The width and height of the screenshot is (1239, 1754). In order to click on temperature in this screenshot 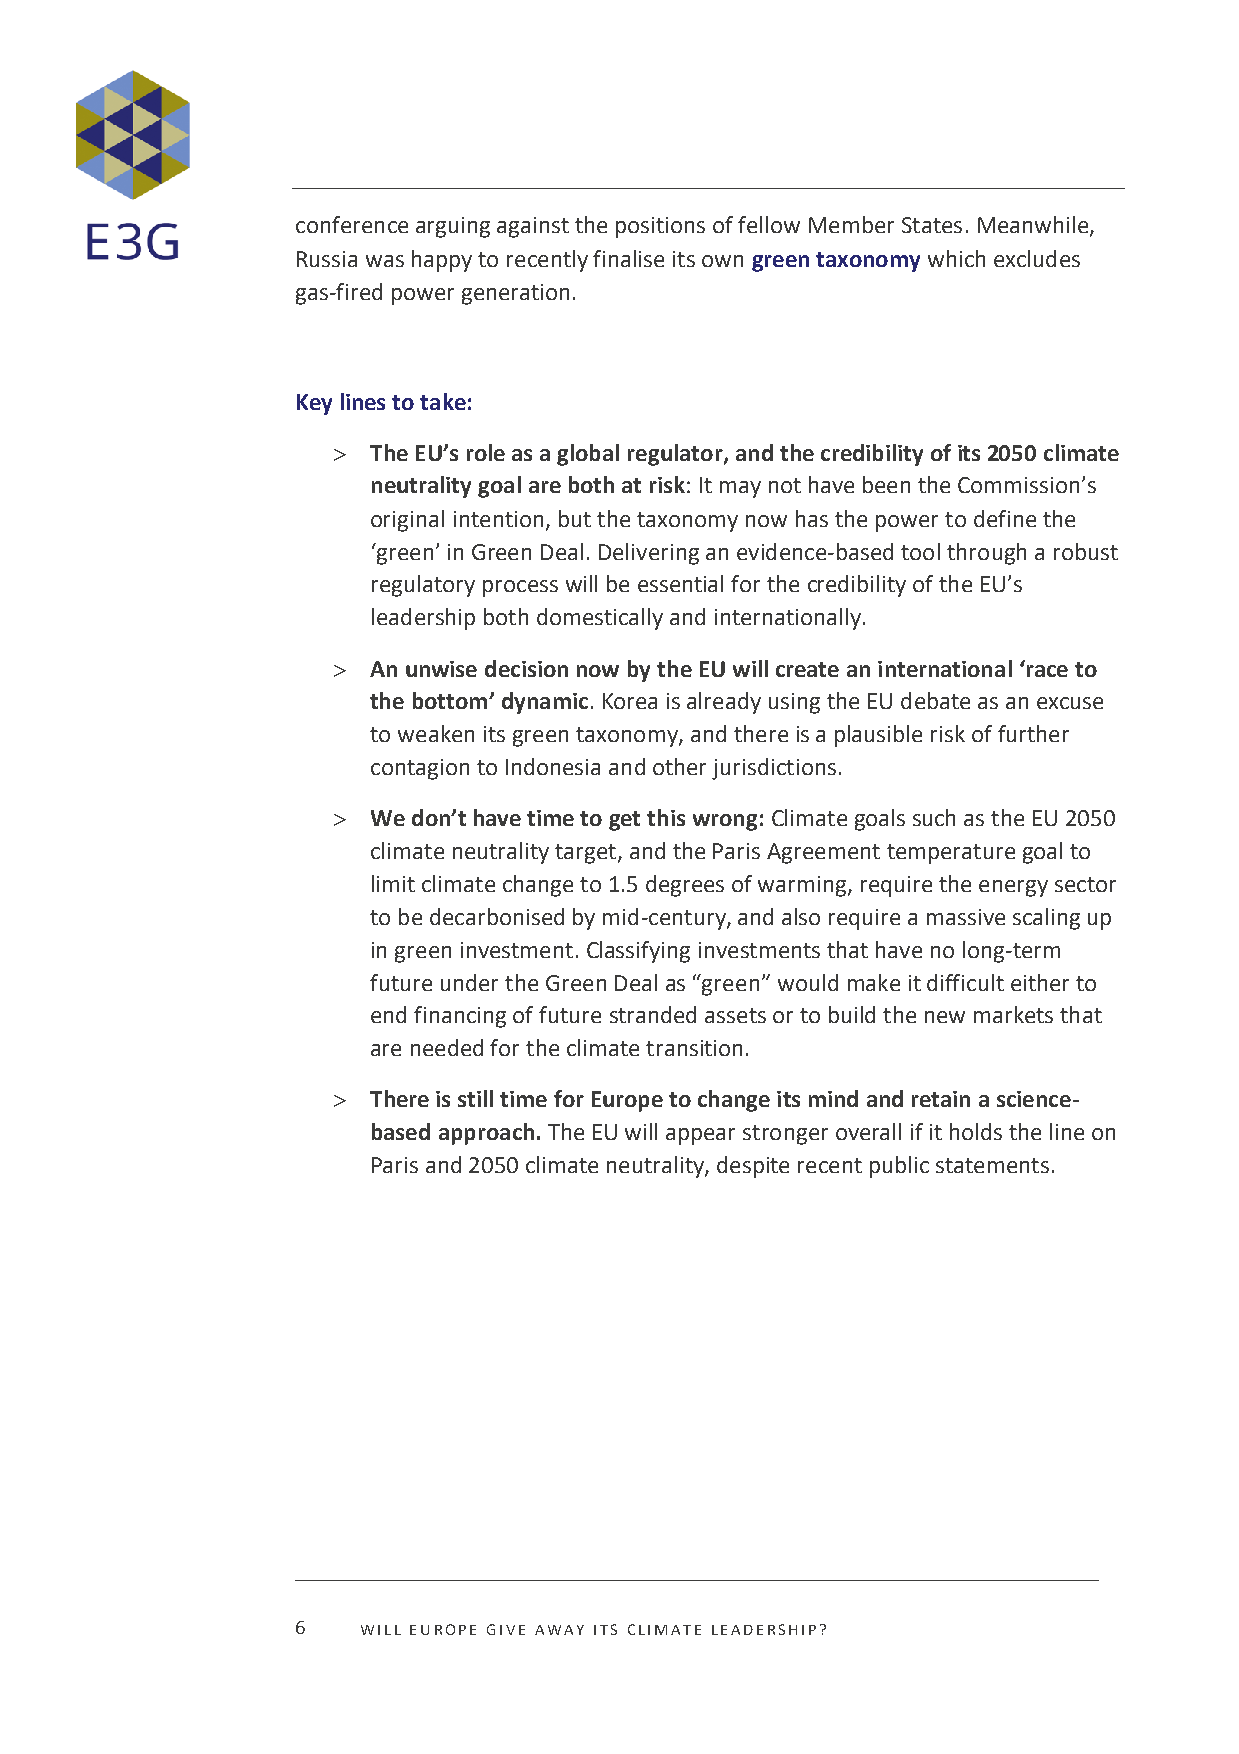, I will do `click(951, 854)`.
